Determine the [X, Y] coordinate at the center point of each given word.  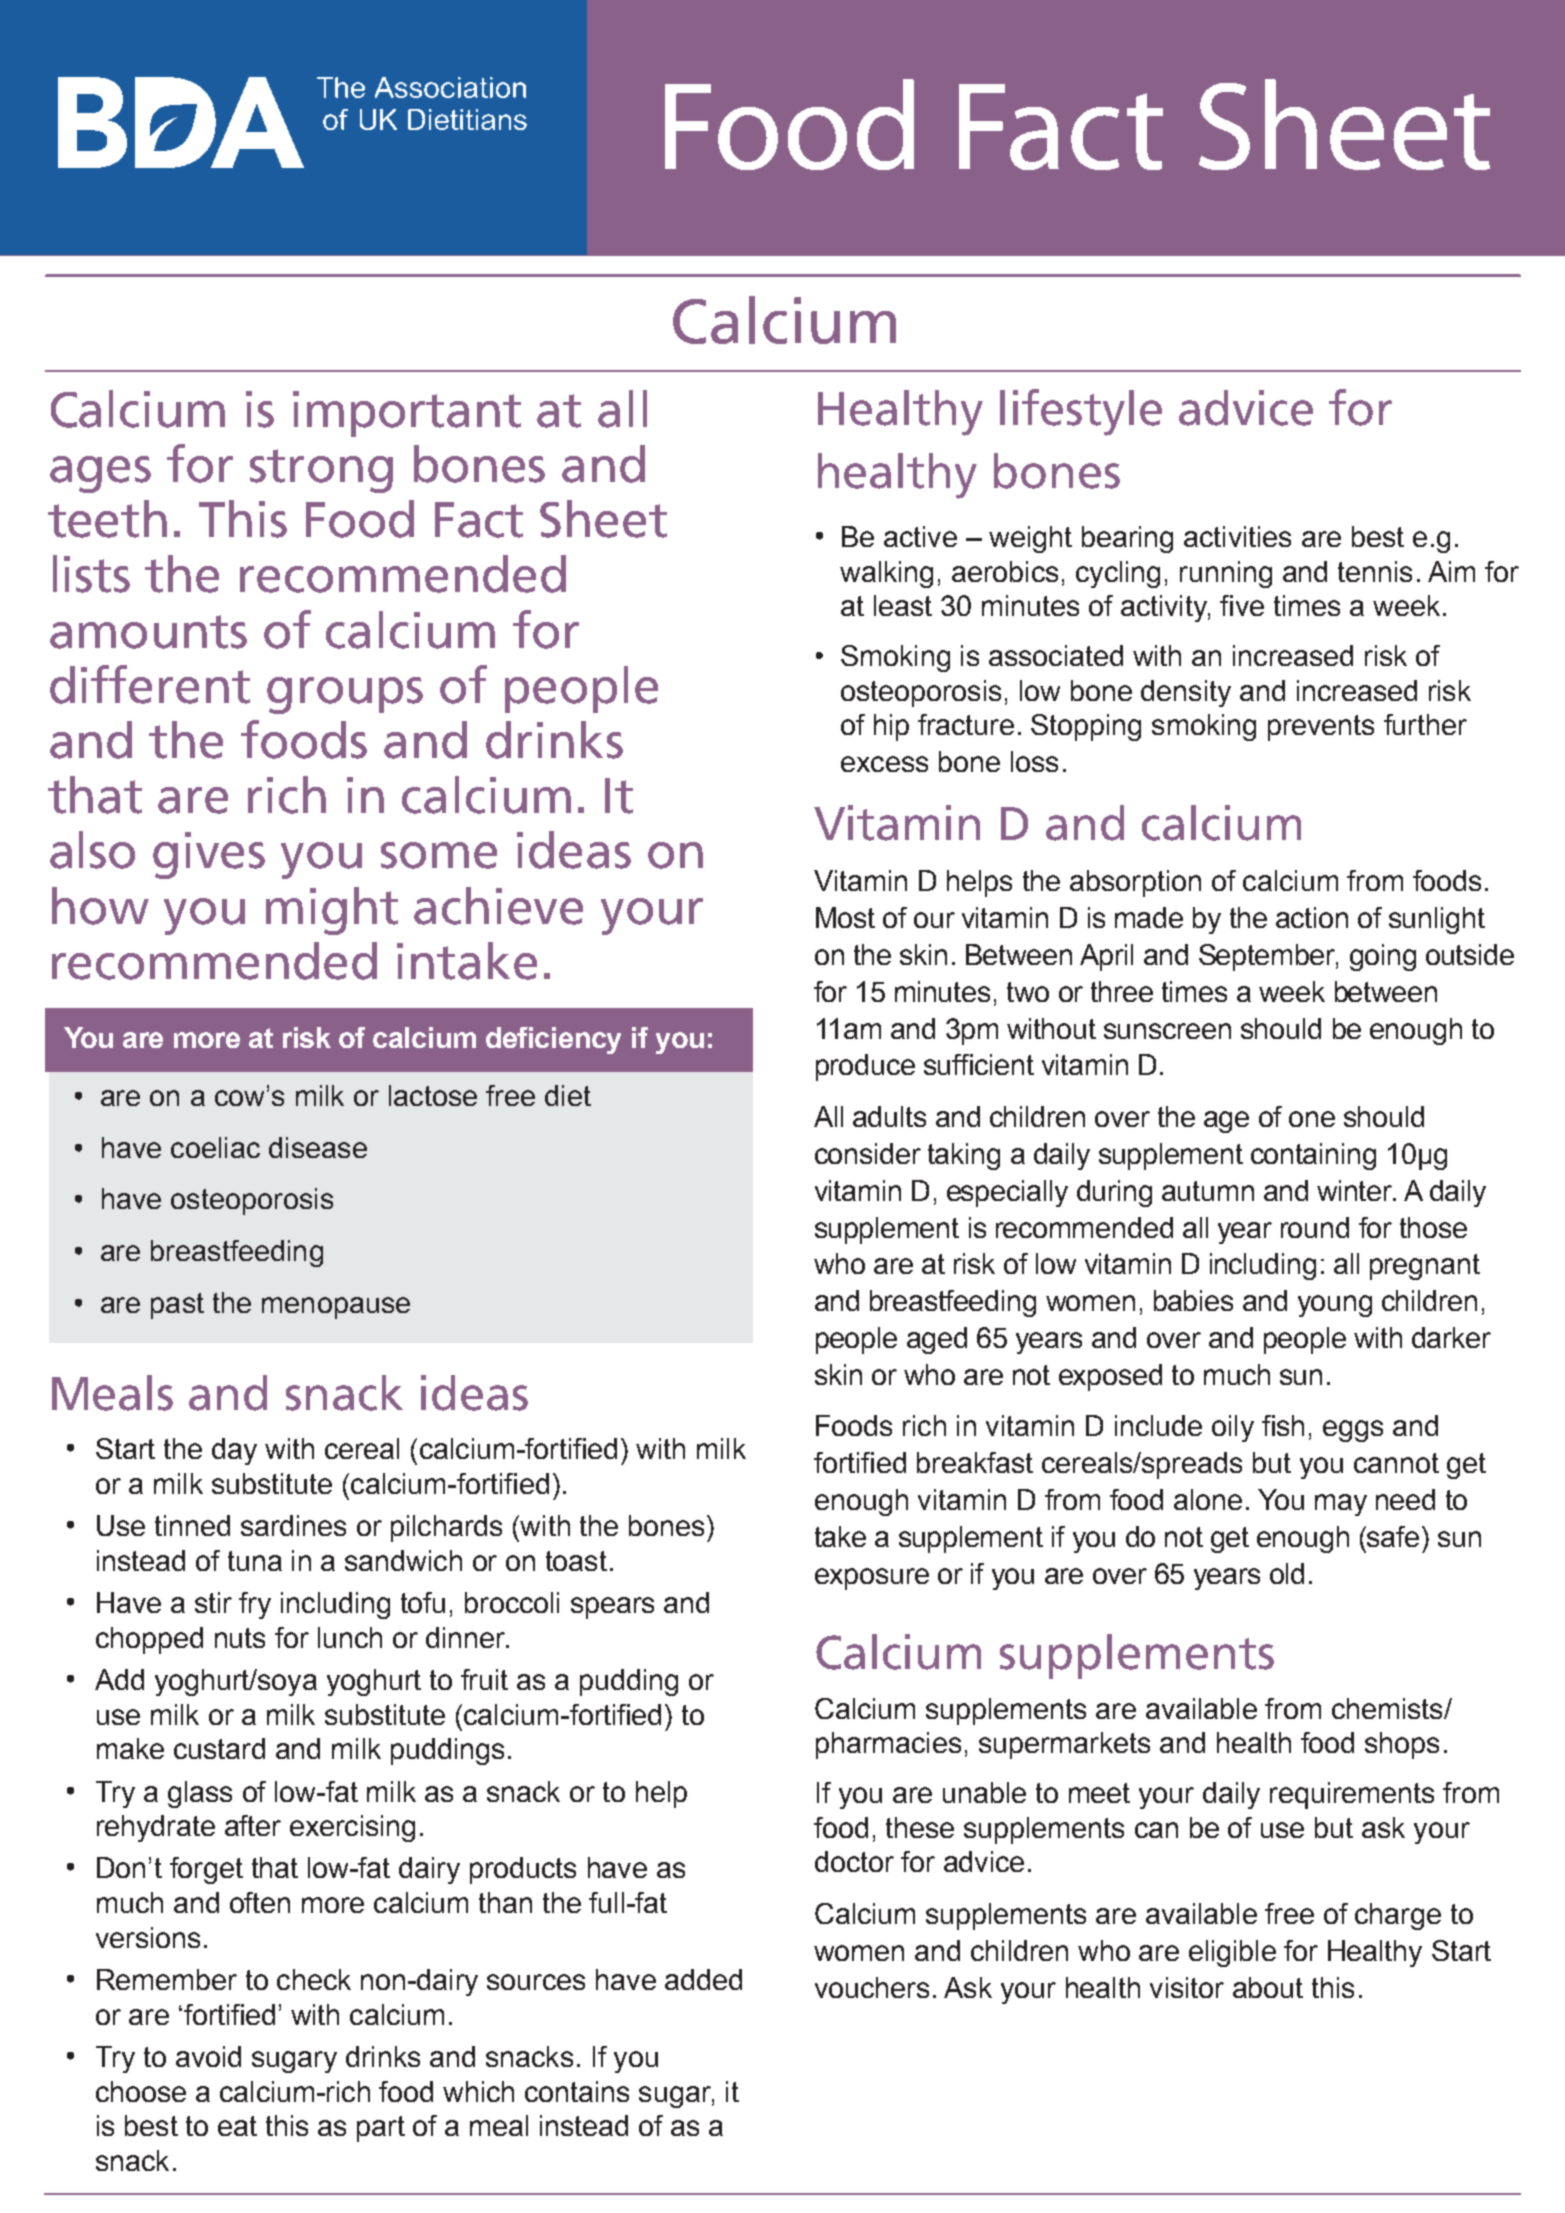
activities [1237, 536]
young [1335, 1306]
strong [321, 471]
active [920, 536]
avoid [208, 2056]
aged [937, 1340]
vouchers [872, 1987]
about [1268, 1987]
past [177, 1306]
